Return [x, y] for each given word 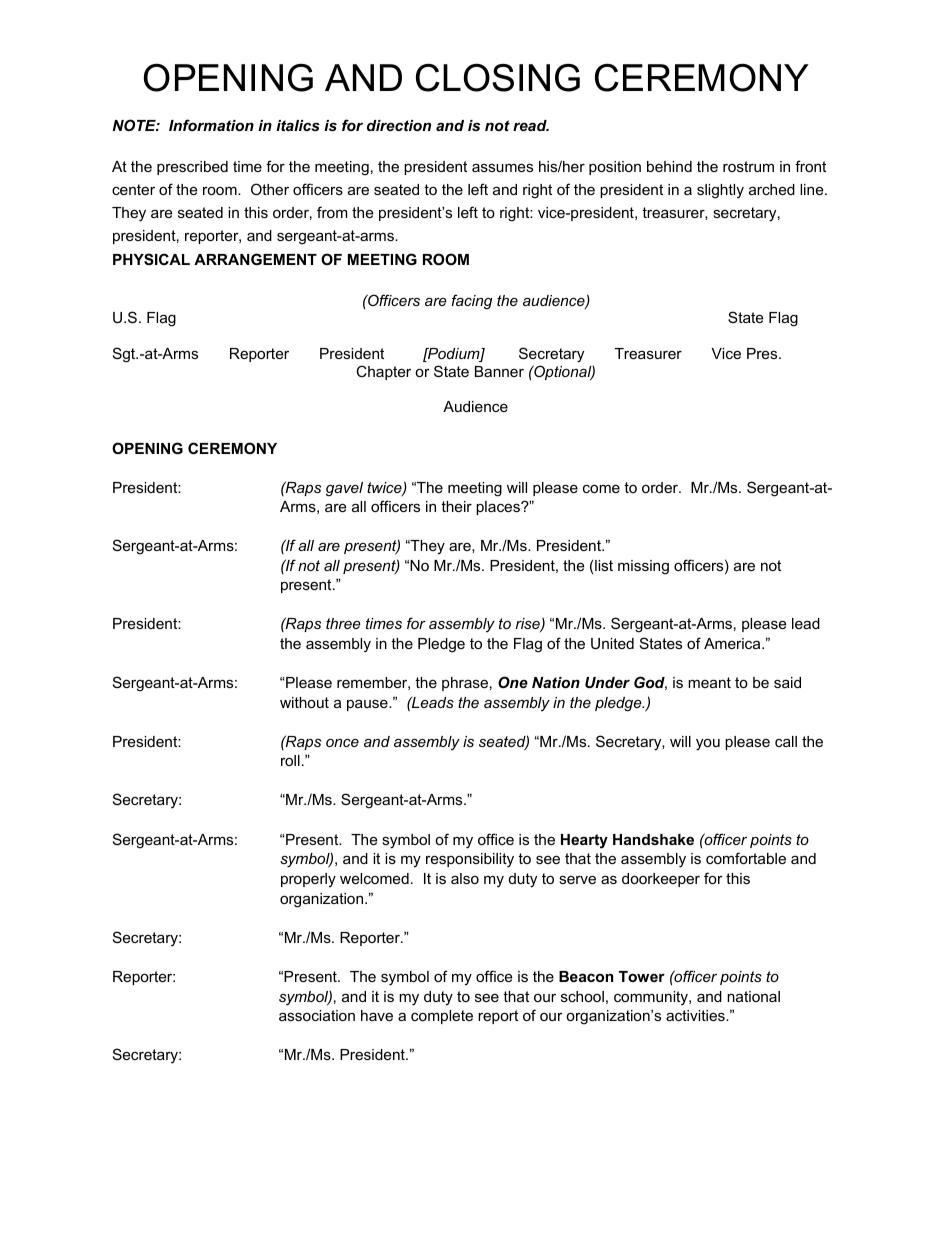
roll [290, 760]
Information [211, 125]
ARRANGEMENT [255, 259]
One [513, 682]
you [708, 745]
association [317, 1015]
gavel [344, 489]
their [456, 506]
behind [669, 166]
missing [643, 567]
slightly [720, 191]
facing [472, 301]
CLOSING [498, 77]
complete [442, 1017]
